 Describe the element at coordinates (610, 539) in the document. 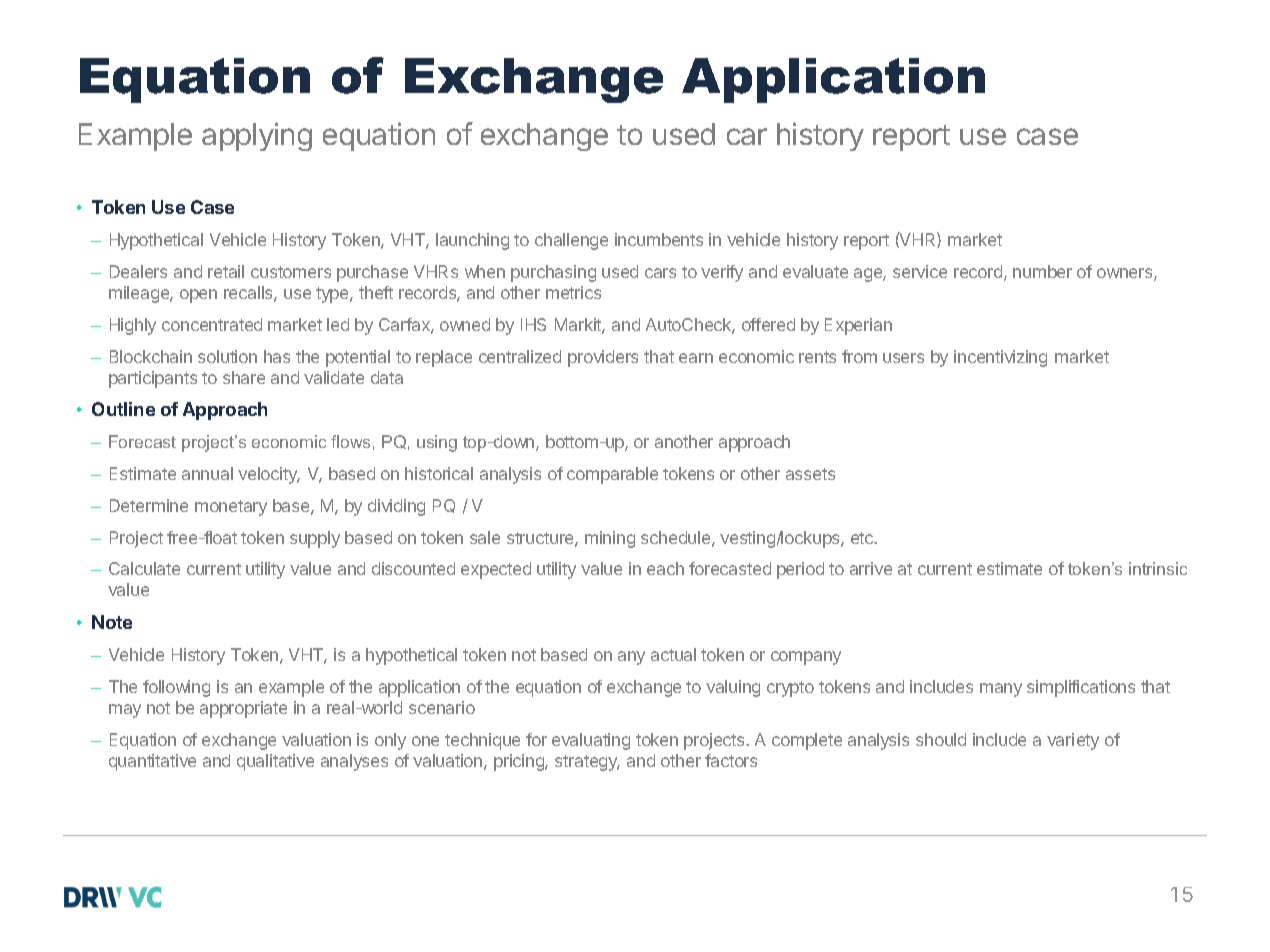

I see `mining` at that location.
